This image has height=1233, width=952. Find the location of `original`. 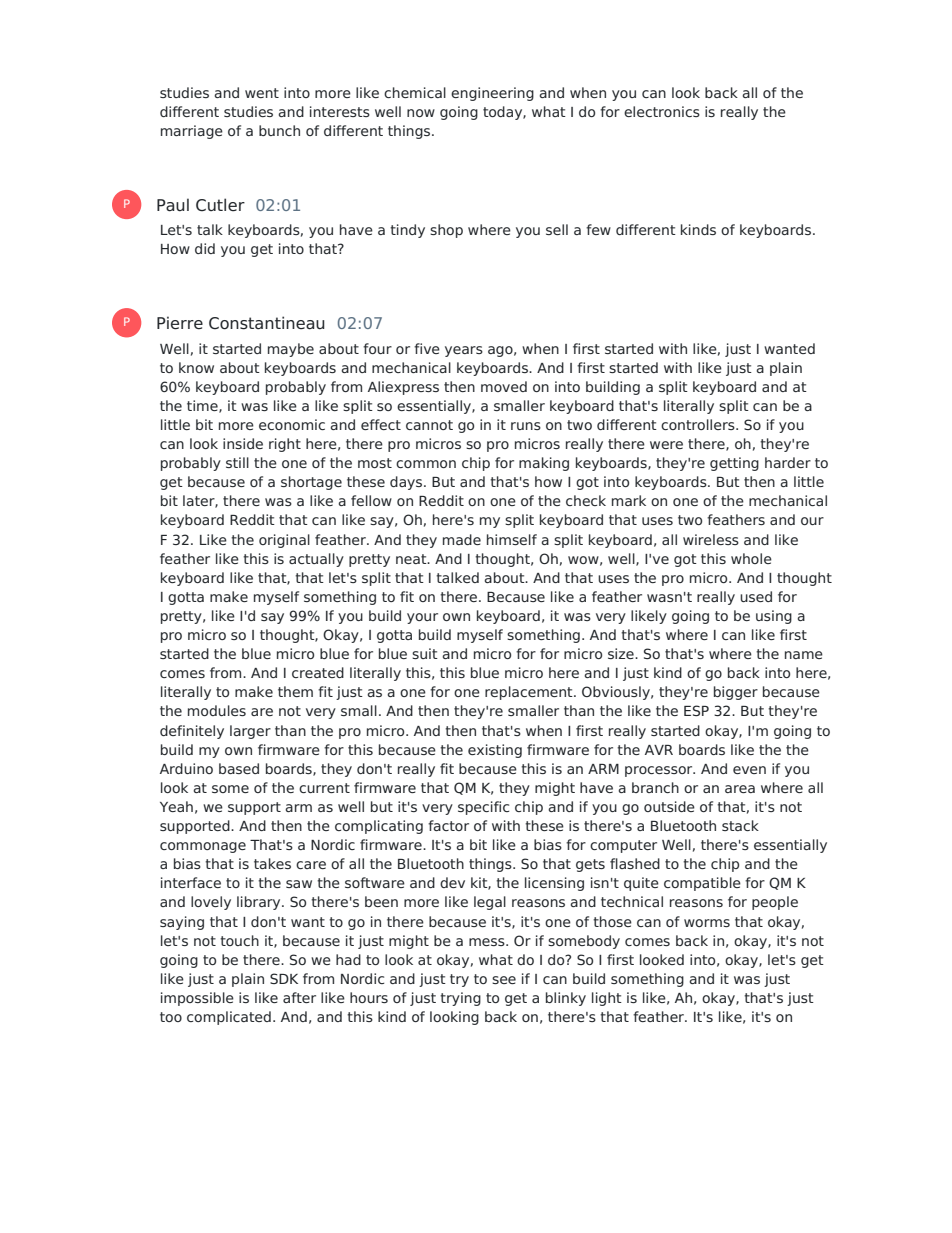

original is located at coordinates (284, 541).
